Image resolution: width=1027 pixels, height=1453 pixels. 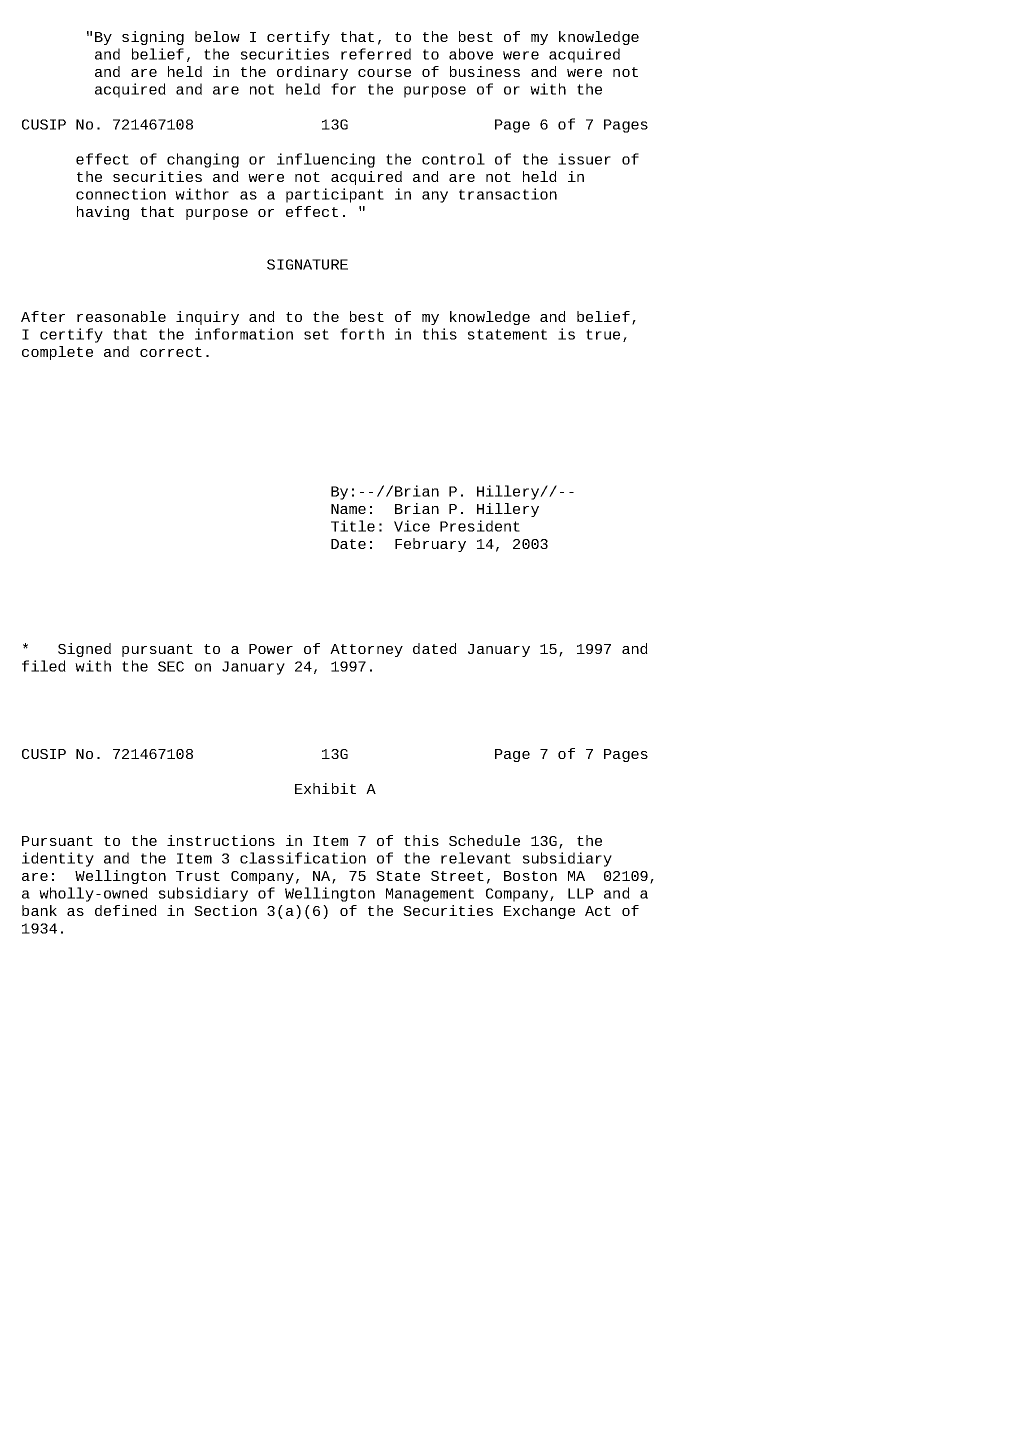 What do you see at coordinates (480, 526) in the image?
I see `President` at bounding box center [480, 526].
